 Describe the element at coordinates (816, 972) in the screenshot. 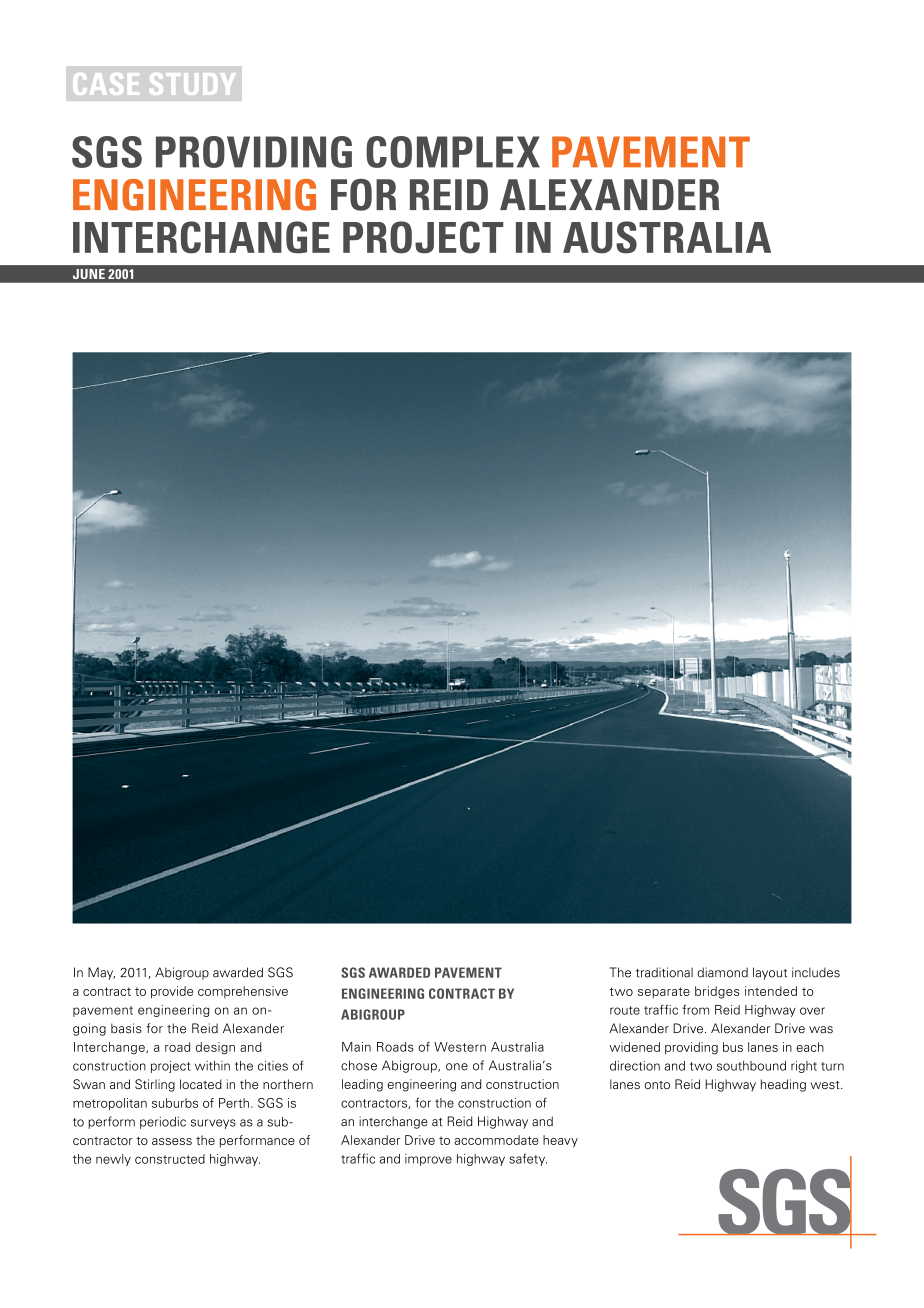

I see `includes` at that location.
